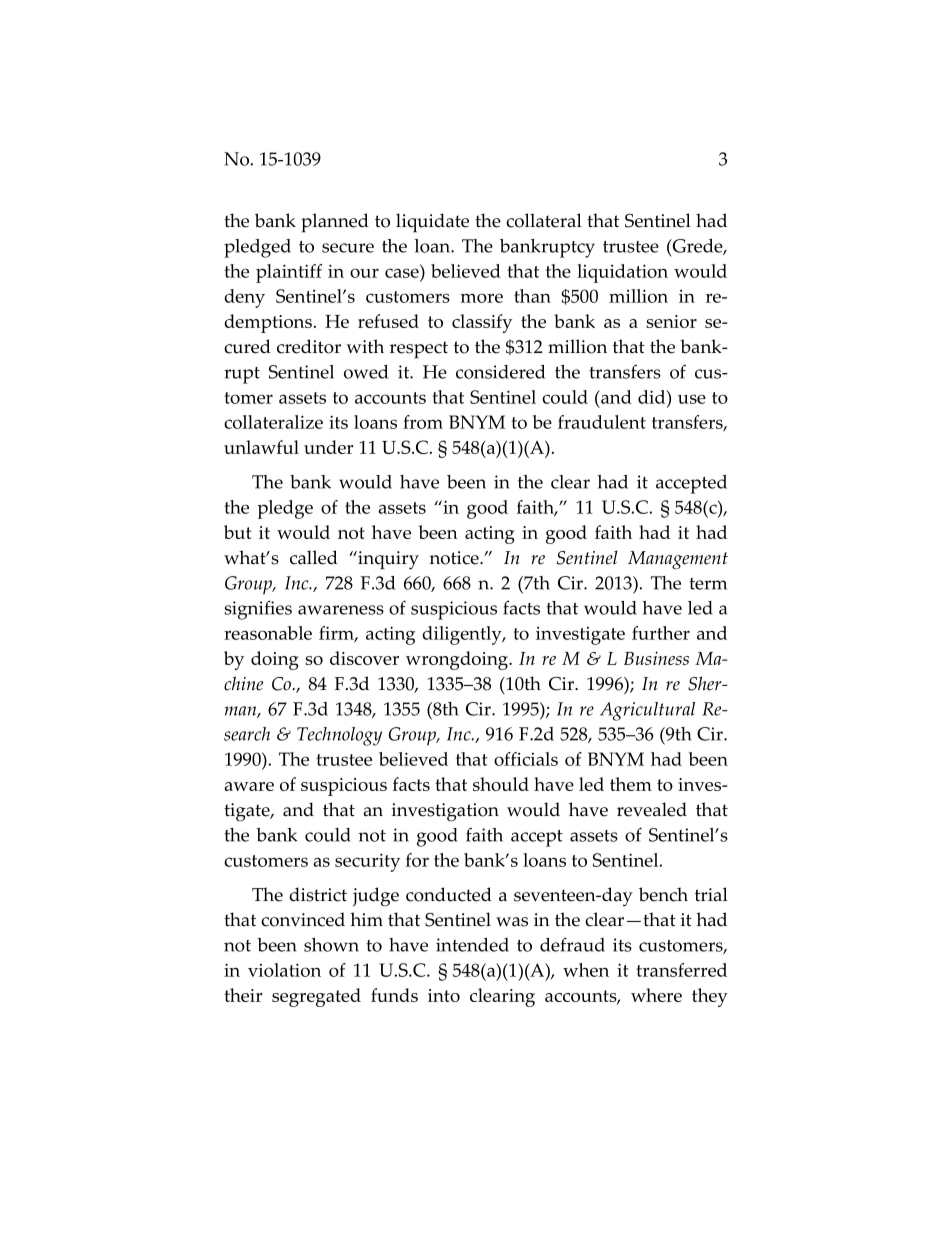 Image resolution: width=952 pixels, height=1233 pixels. I want to click on where, so click(656, 995).
